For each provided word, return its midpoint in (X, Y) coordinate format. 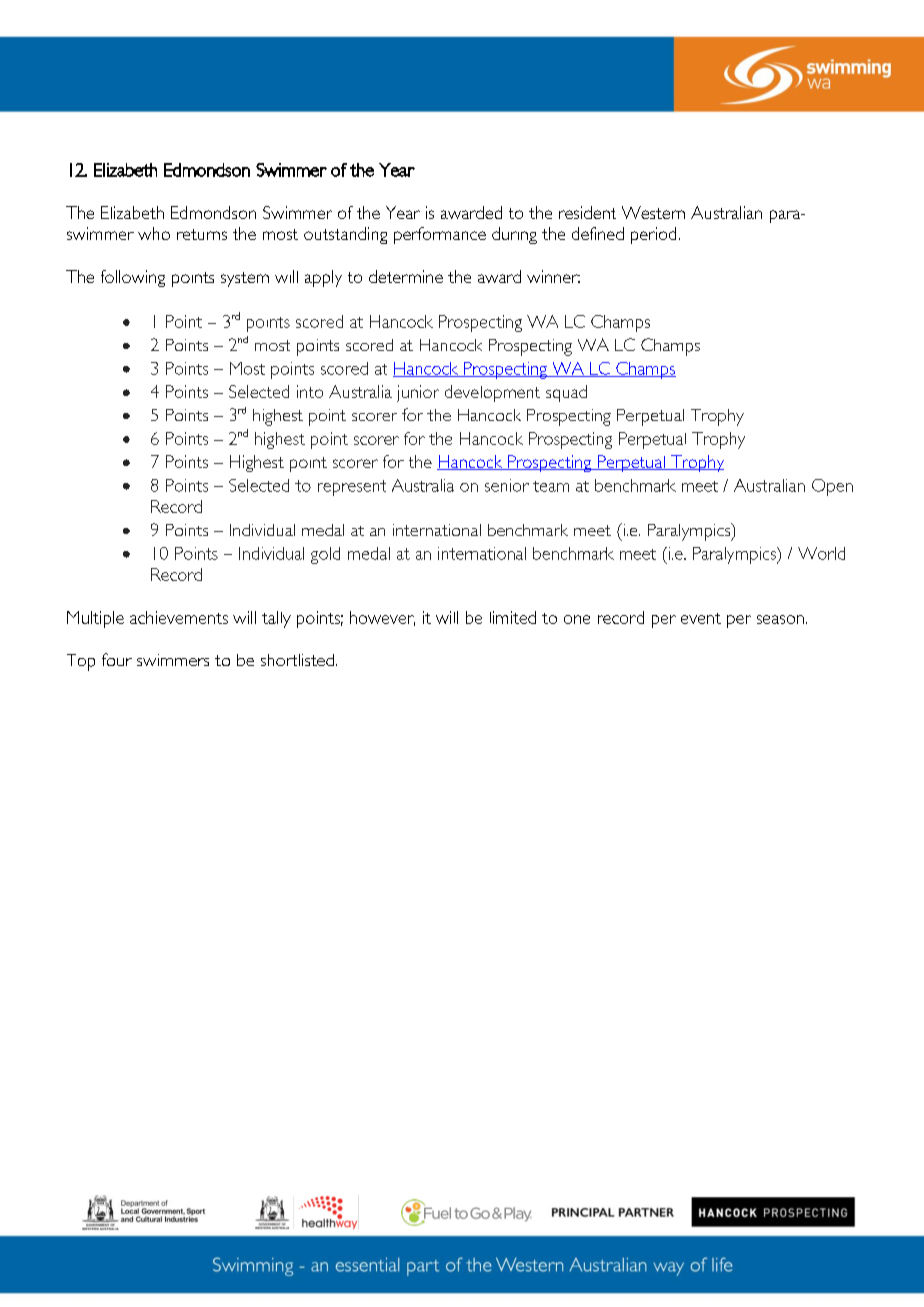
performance (440, 235)
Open (832, 487)
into (310, 391)
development (492, 393)
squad (566, 393)
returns (202, 234)
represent (352, 488)
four (117, 659)
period (653, 235)
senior (507, 485)
